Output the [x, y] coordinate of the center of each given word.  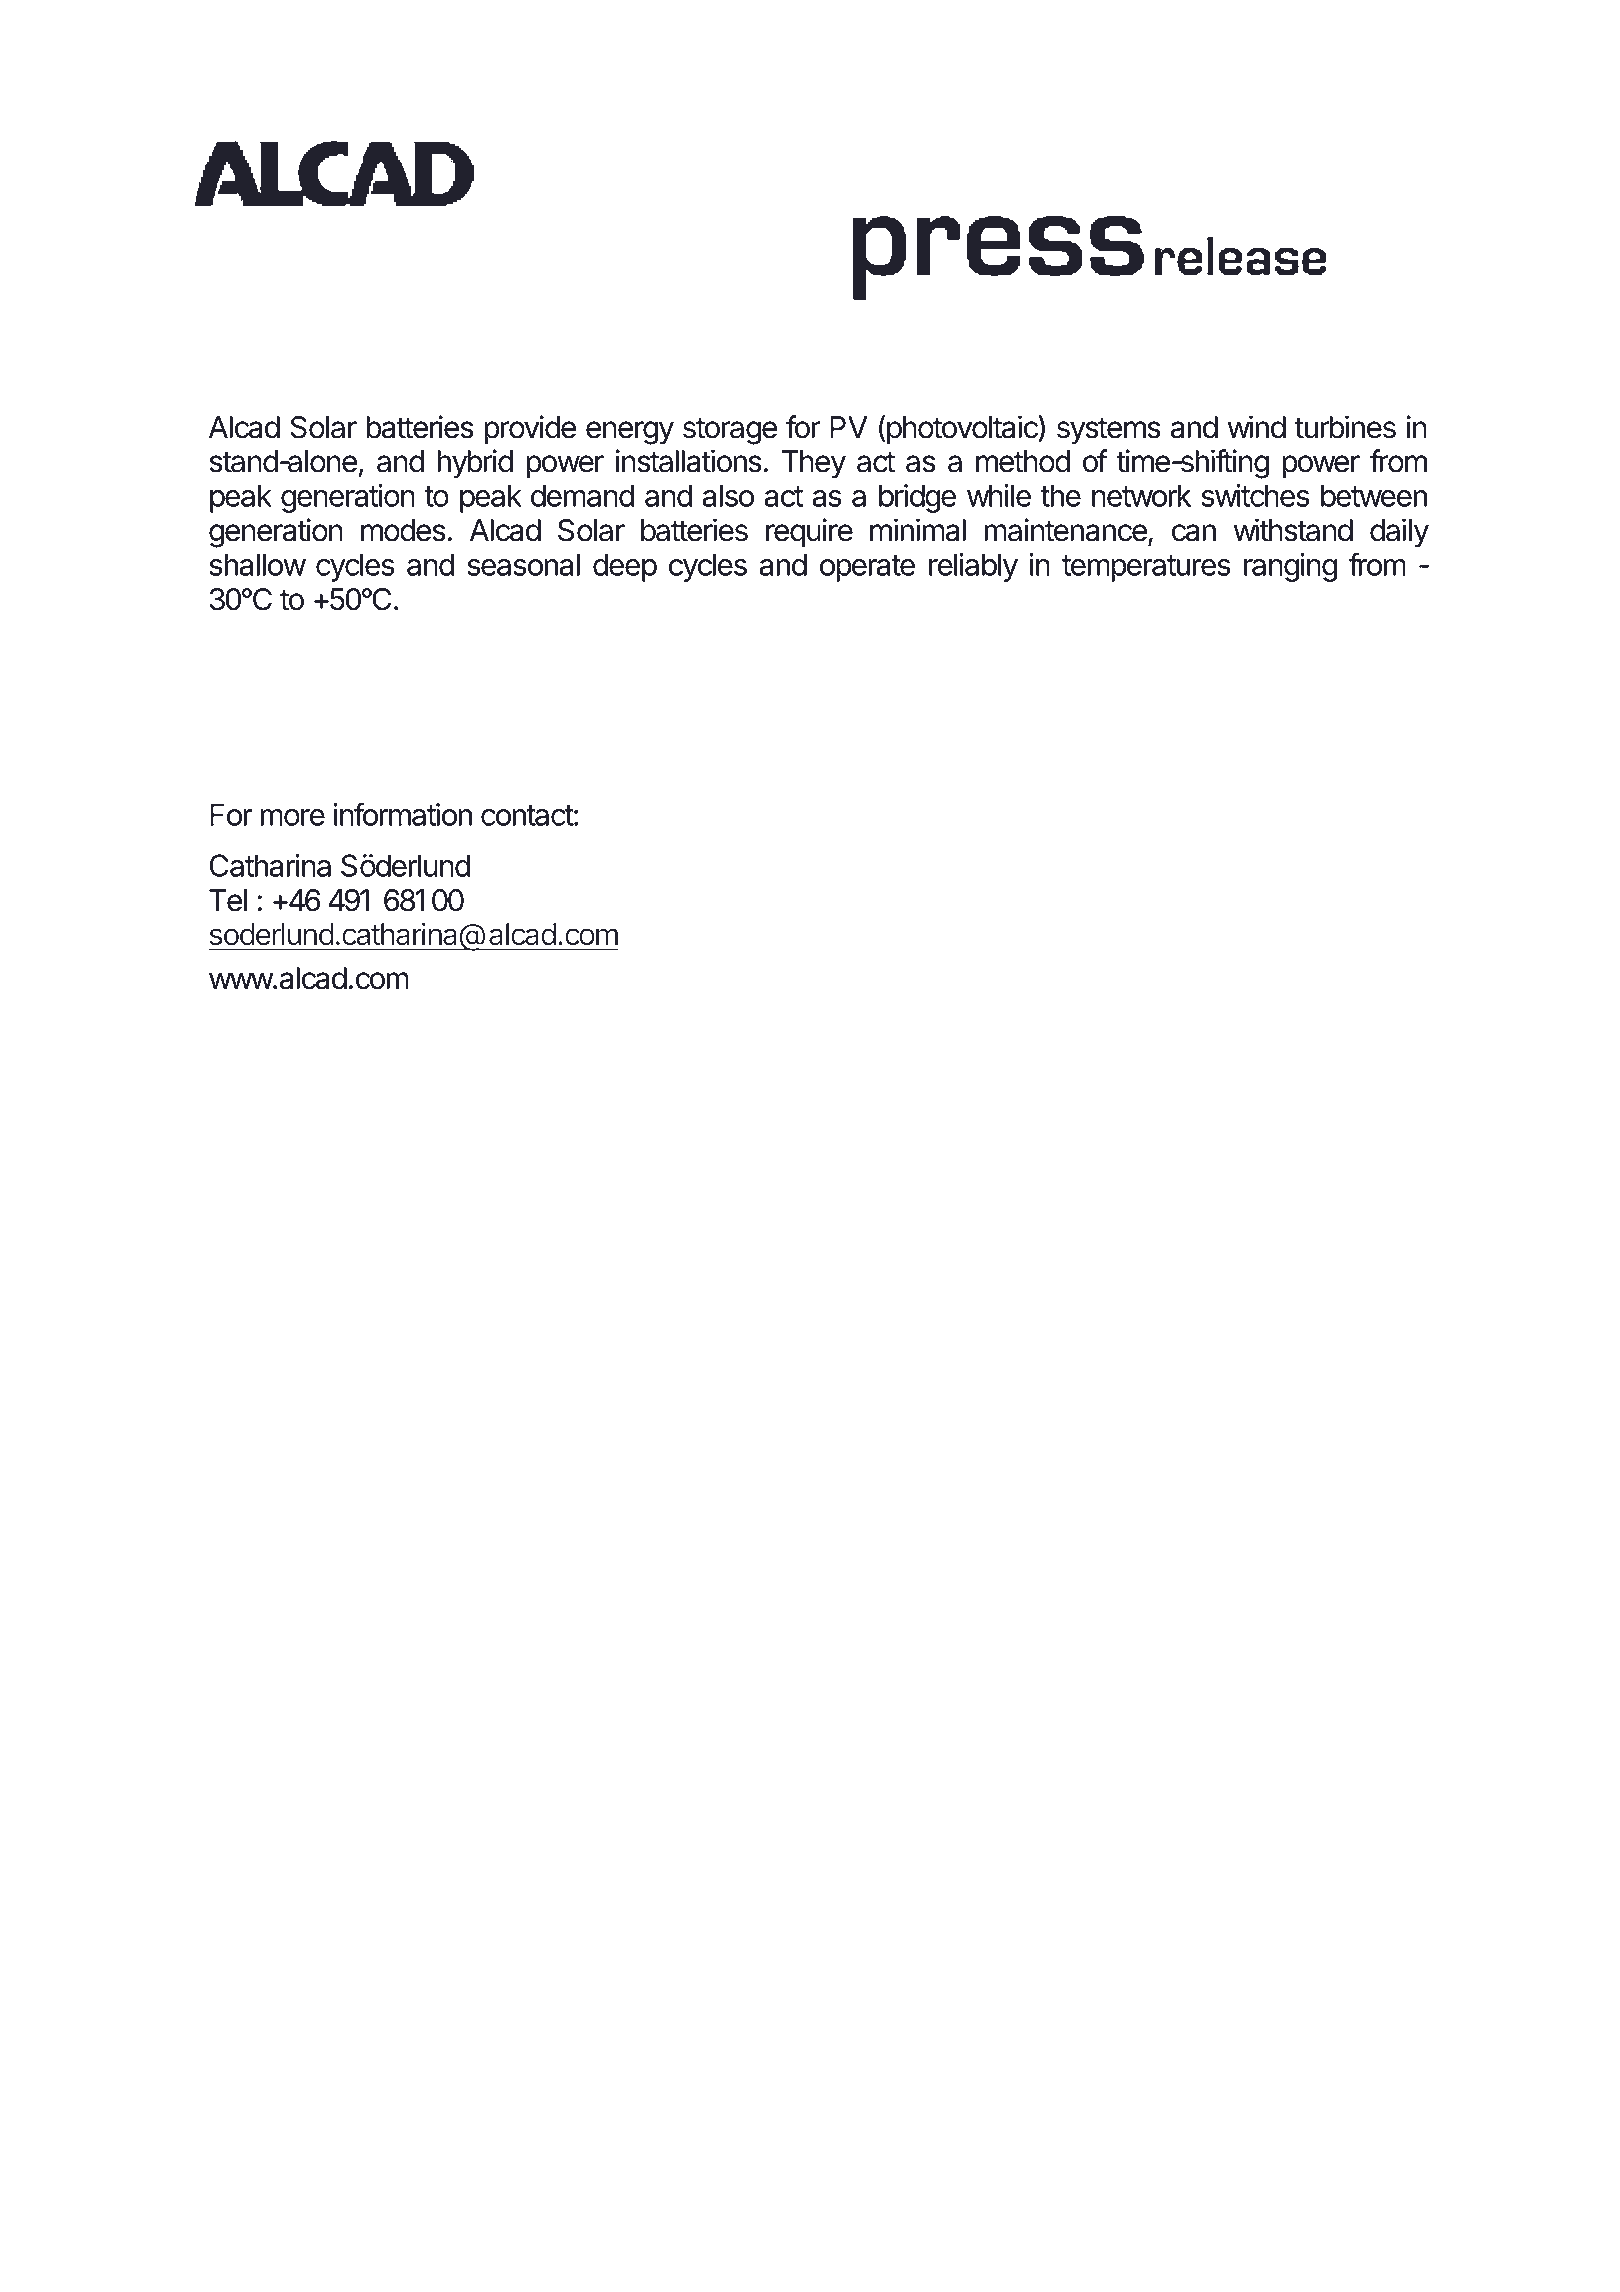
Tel [228, 900]
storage [730, 431]
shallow [257, 564]
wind [1256, 427]
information [403, 814]
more [292, 817]
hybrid [475, 464]
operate [867, 568]
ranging [1290, 567]
